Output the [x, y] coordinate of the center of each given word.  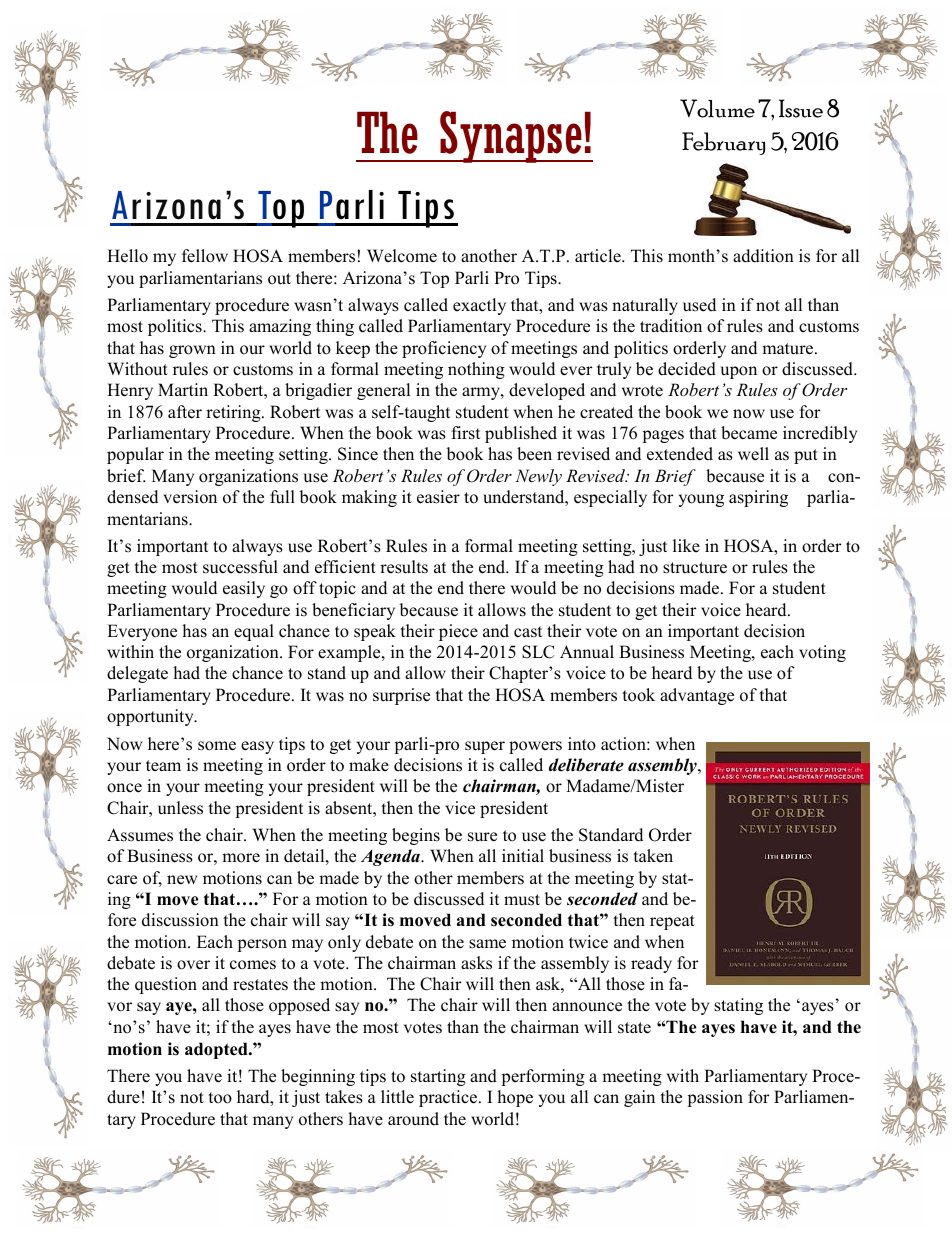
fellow [205, 256]
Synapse [511, 137]
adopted [217, 1050]
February [723, 143]
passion [715, 1098]
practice [449, 1098]
